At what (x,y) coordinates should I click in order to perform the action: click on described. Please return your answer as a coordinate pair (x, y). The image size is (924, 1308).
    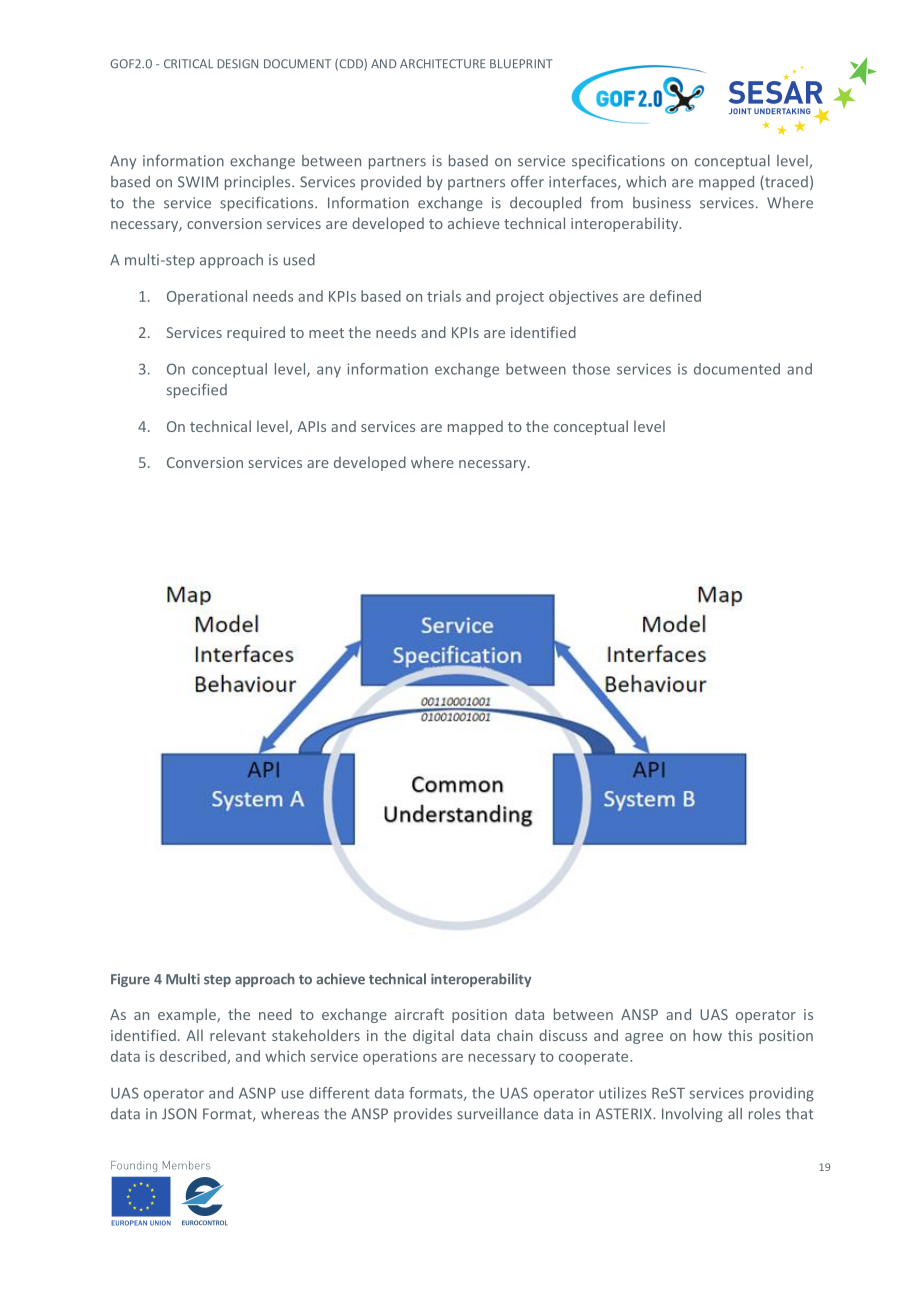
    Looking at the image, I should click on (194, 1057).
